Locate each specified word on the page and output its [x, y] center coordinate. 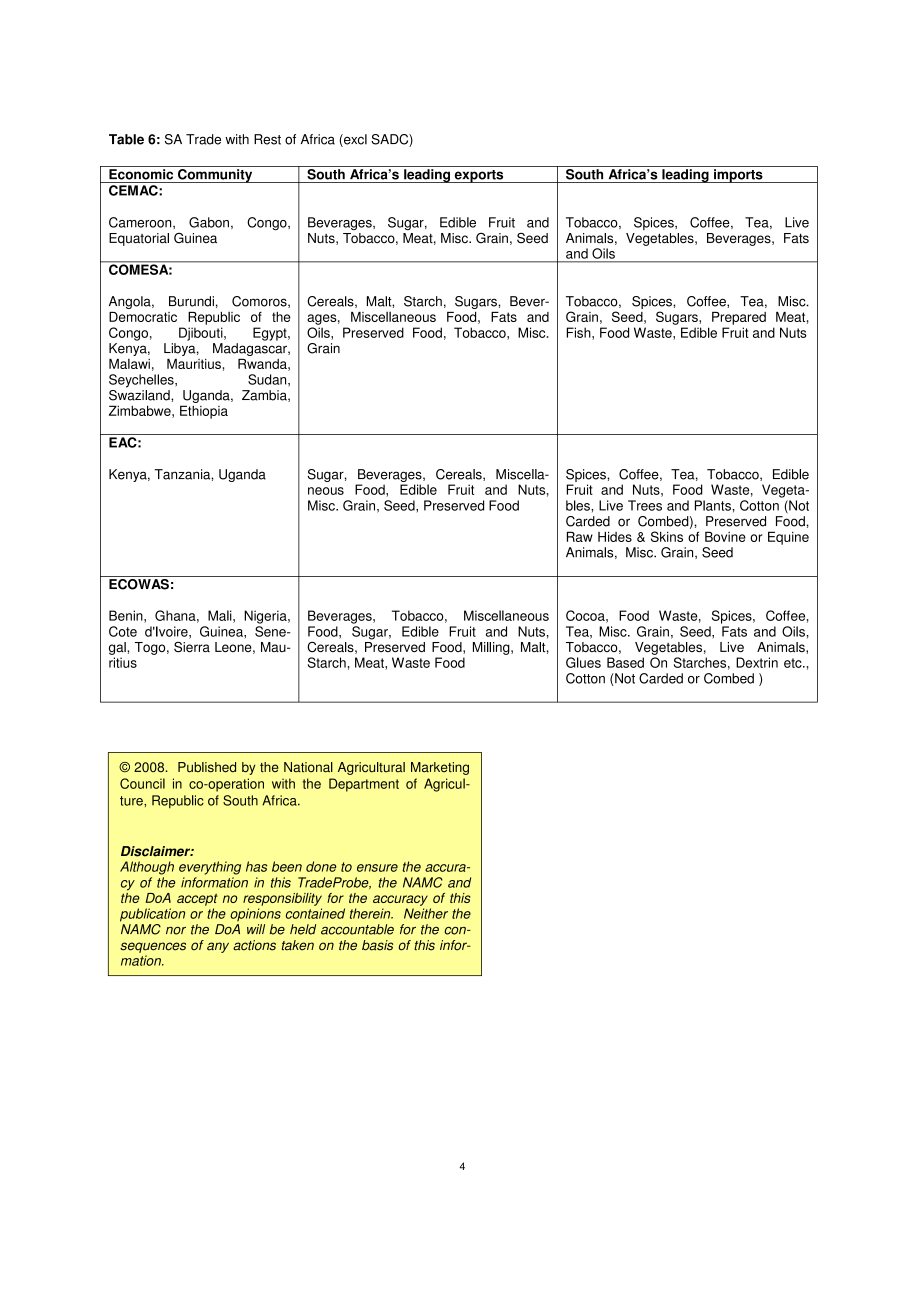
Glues [583, 662]
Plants [714, 505]
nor [176, 931]
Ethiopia [204, 412]
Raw [580, 536]
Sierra [192, 647]
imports [738, 176]
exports [479, 176]
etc [794, 663]
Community [215, 176]
